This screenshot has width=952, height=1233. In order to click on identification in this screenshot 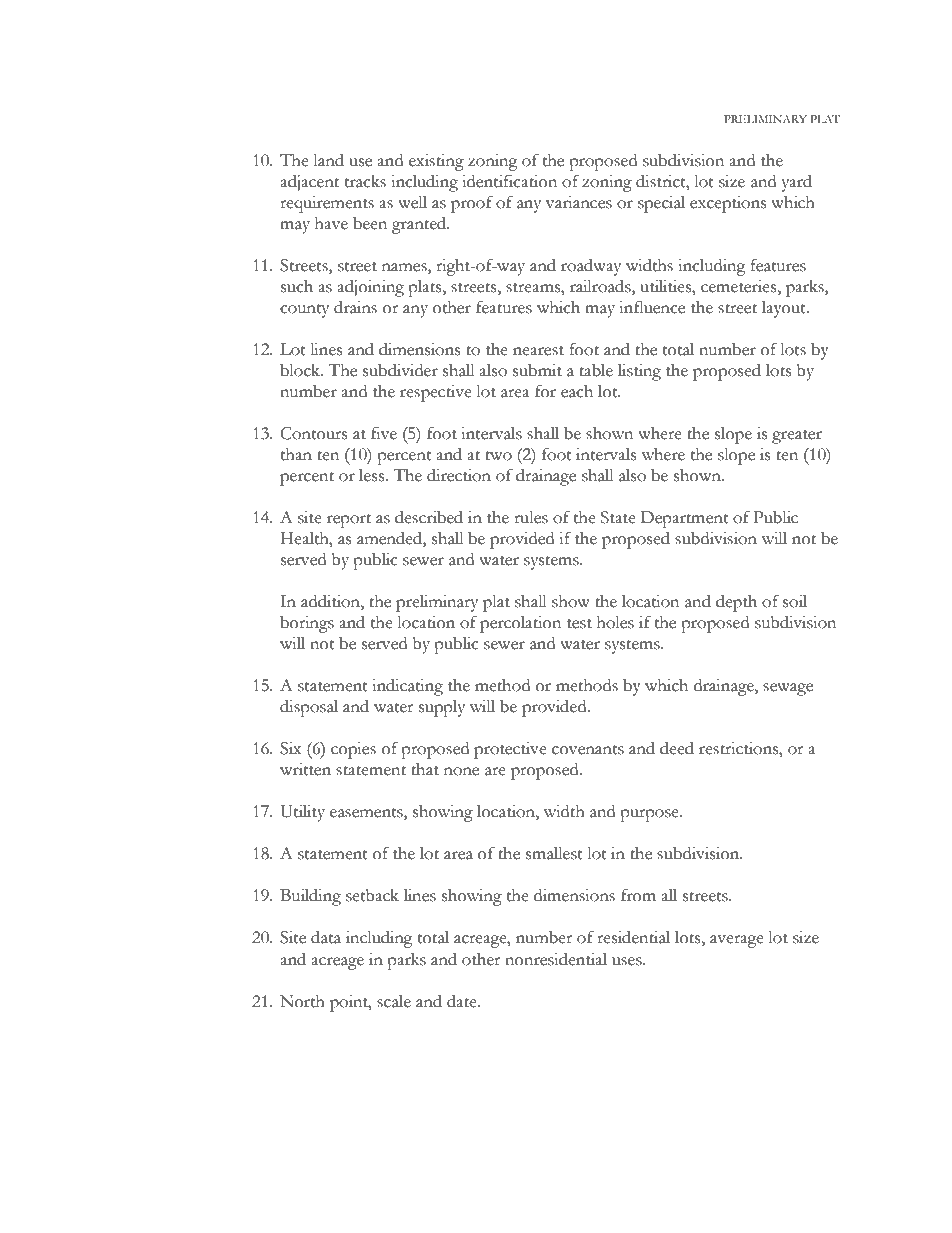, I will do `click(509, 181)`.
